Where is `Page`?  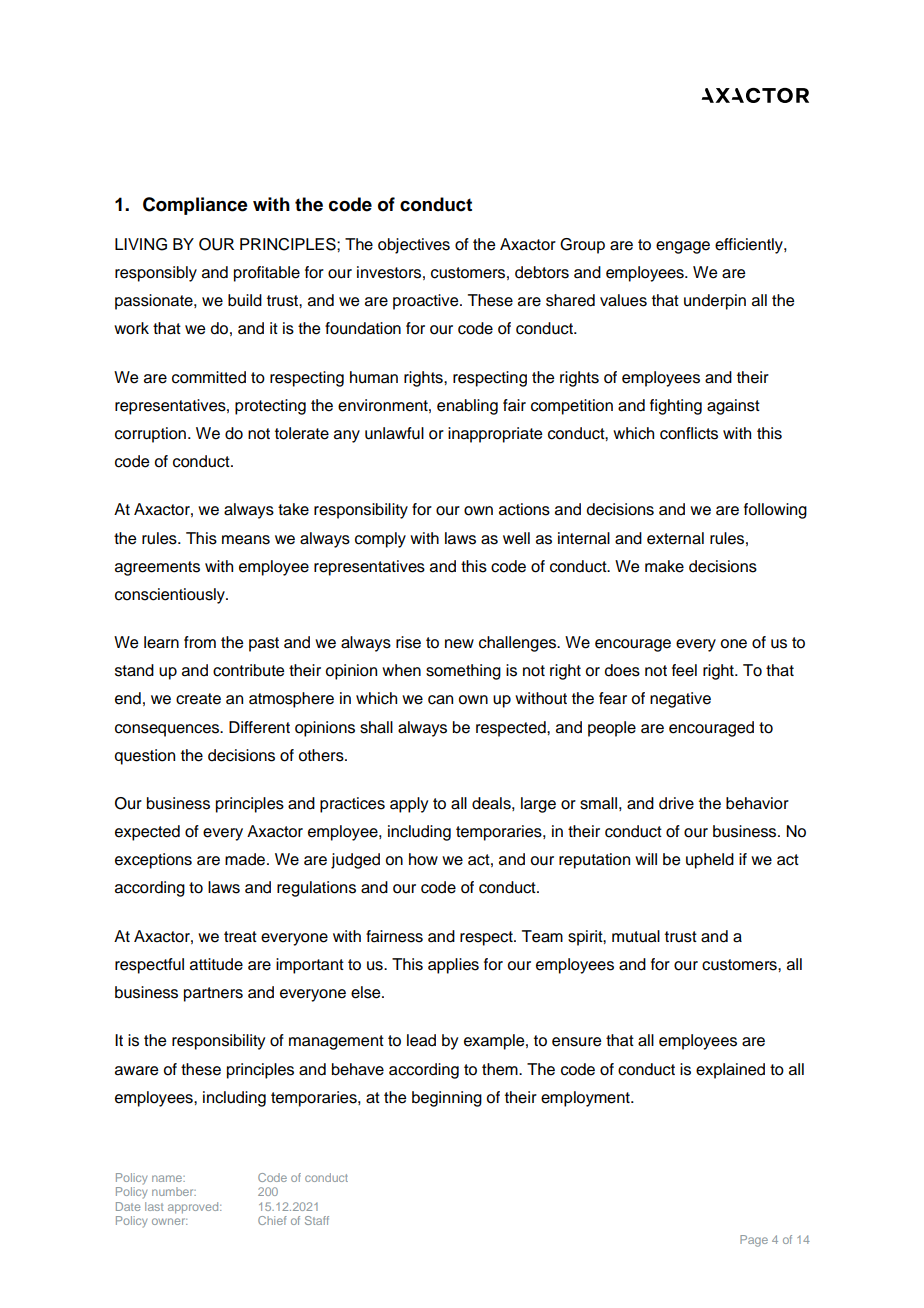 Page is located at coordinates (754, 1241).
